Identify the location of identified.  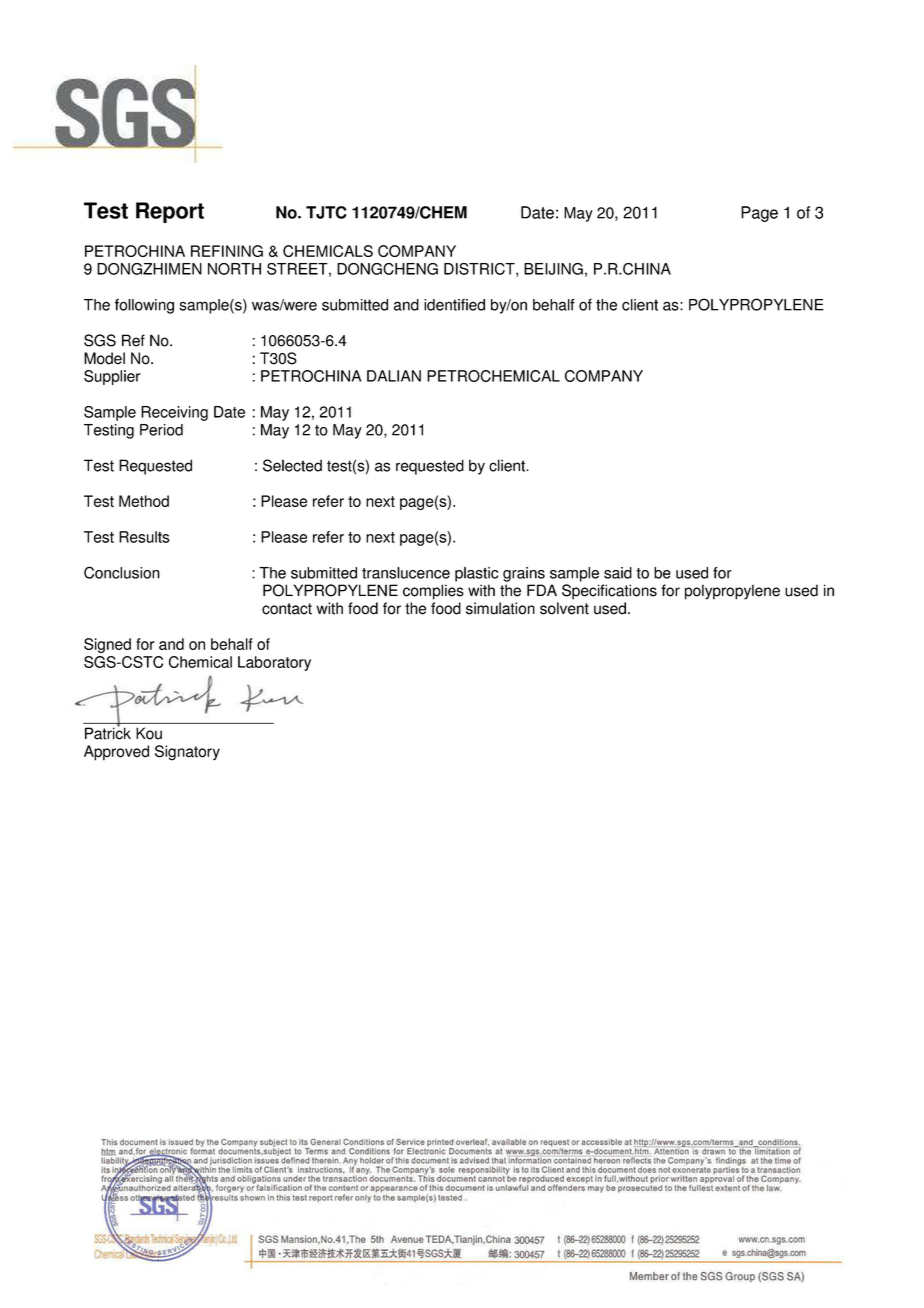
(454, 305).
